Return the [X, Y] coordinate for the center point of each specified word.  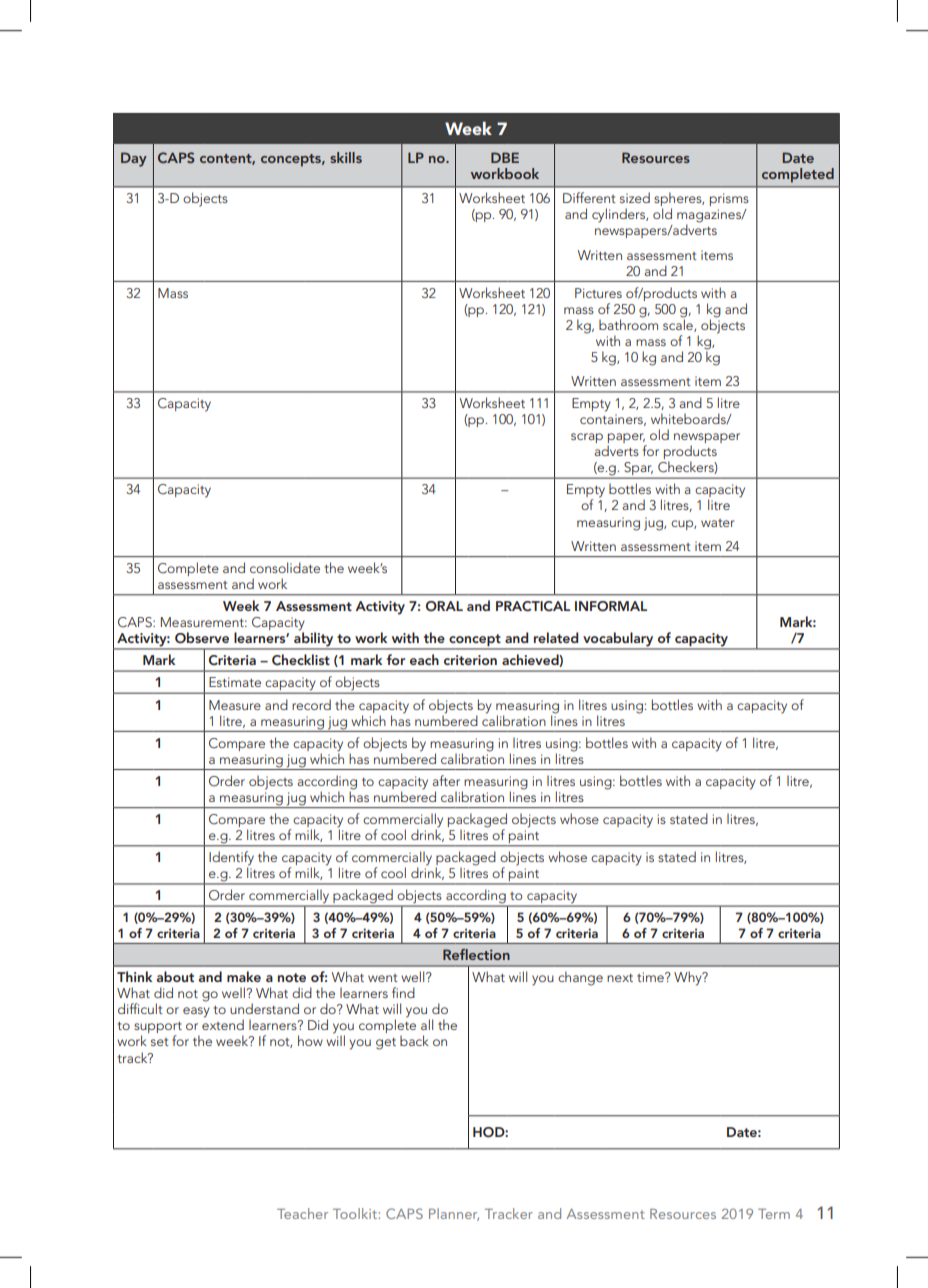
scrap [587, 438]
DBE [505, 157]
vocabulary [618, 640]
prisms [729, 199]
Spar [638, 470]
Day [134, 159]
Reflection [476, 954]
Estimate [235, 682]
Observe [202, 638]
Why [689, 978]
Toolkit [356, 1213]
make [244, 976]
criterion [470, 660]
